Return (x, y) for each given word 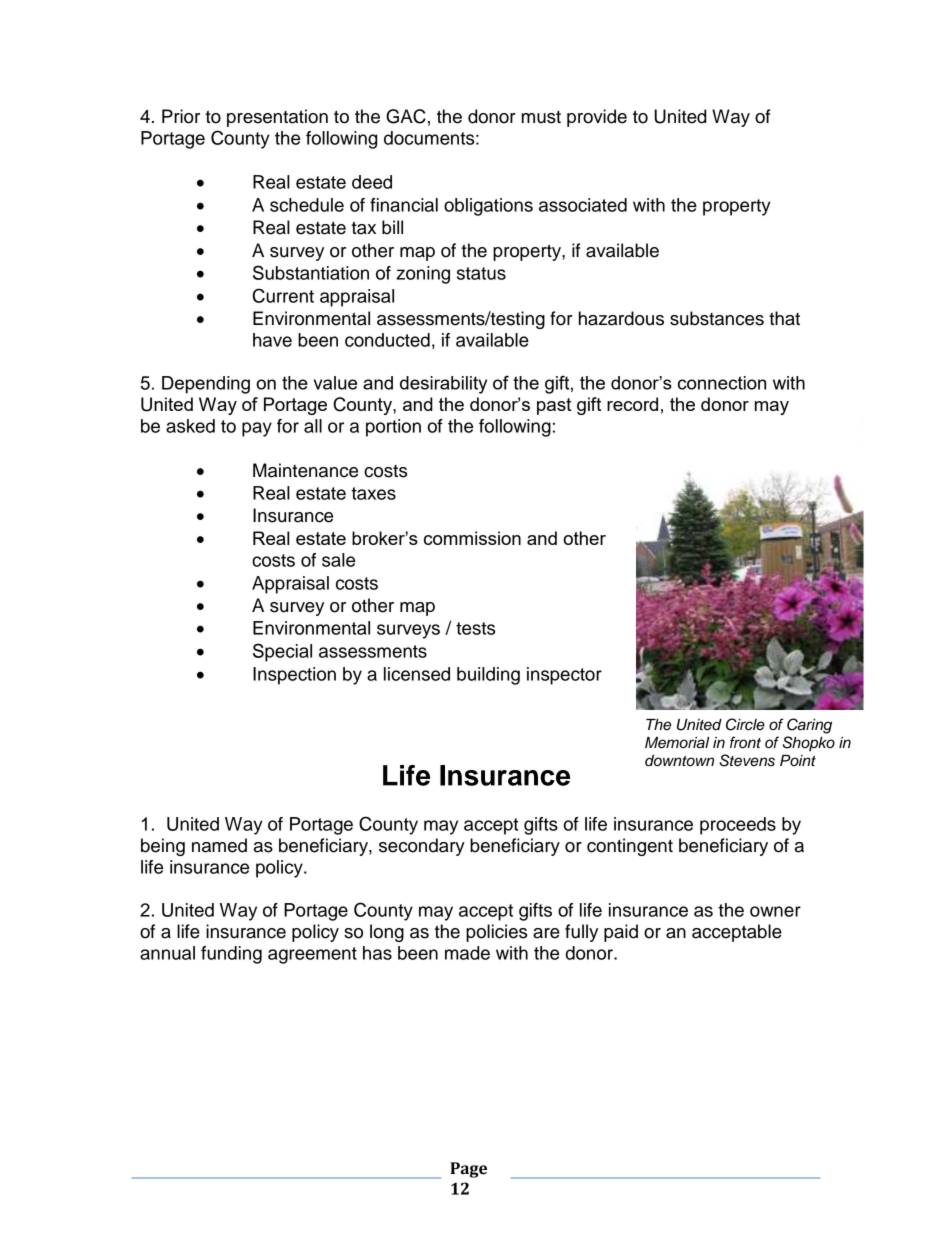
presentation (277, 118)
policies (496, 933)
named (219, 845)
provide (597, 118)
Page (468, 1170)
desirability (443, 385)
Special (282, 652)
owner (775, 911)
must (541, 117)
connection (722, 383)
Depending (206, 385)
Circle (745, 724)
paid (621, 933)
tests (475, 628)
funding (231, 955)
